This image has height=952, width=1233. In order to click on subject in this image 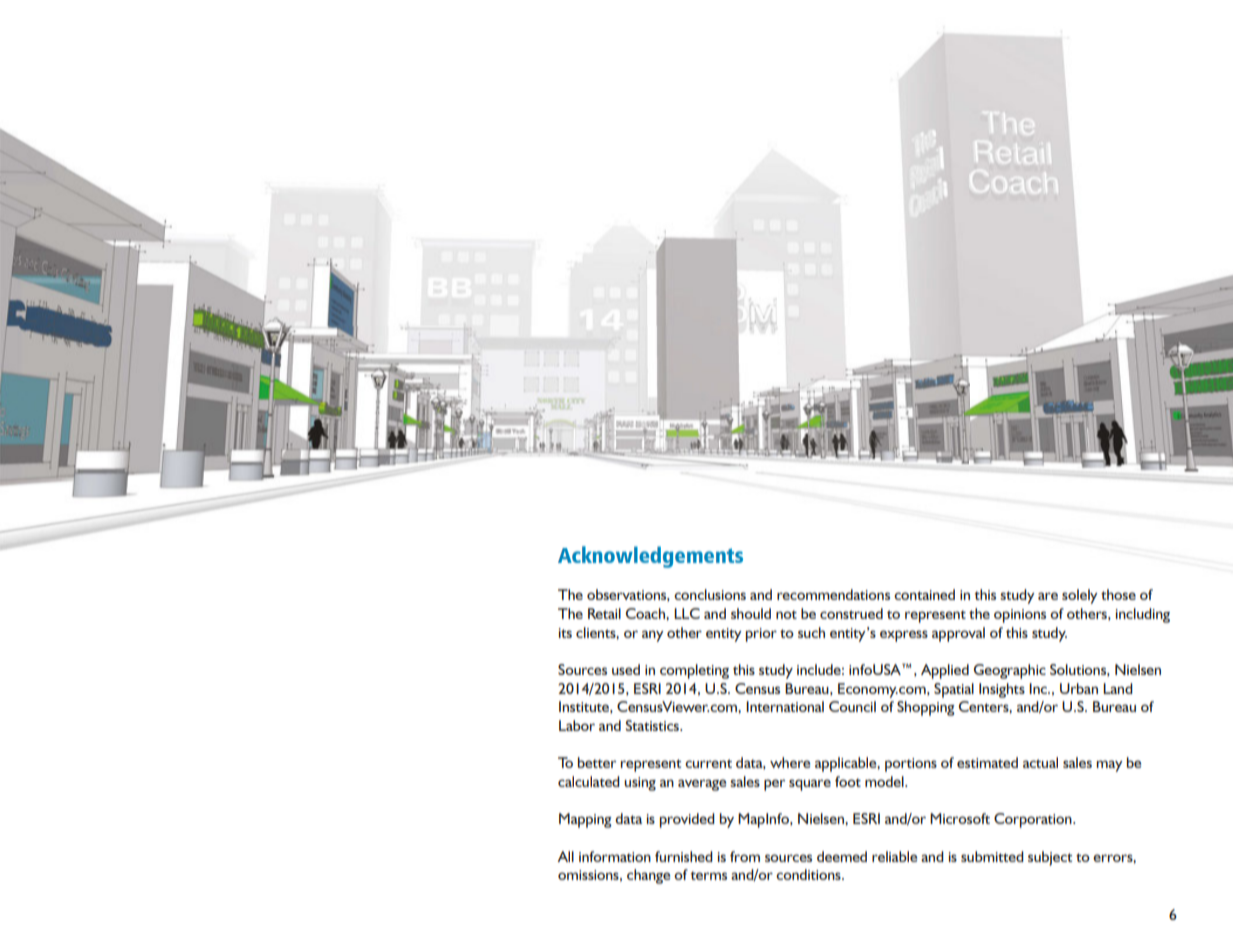, I will do `click(1050, 858)`.
